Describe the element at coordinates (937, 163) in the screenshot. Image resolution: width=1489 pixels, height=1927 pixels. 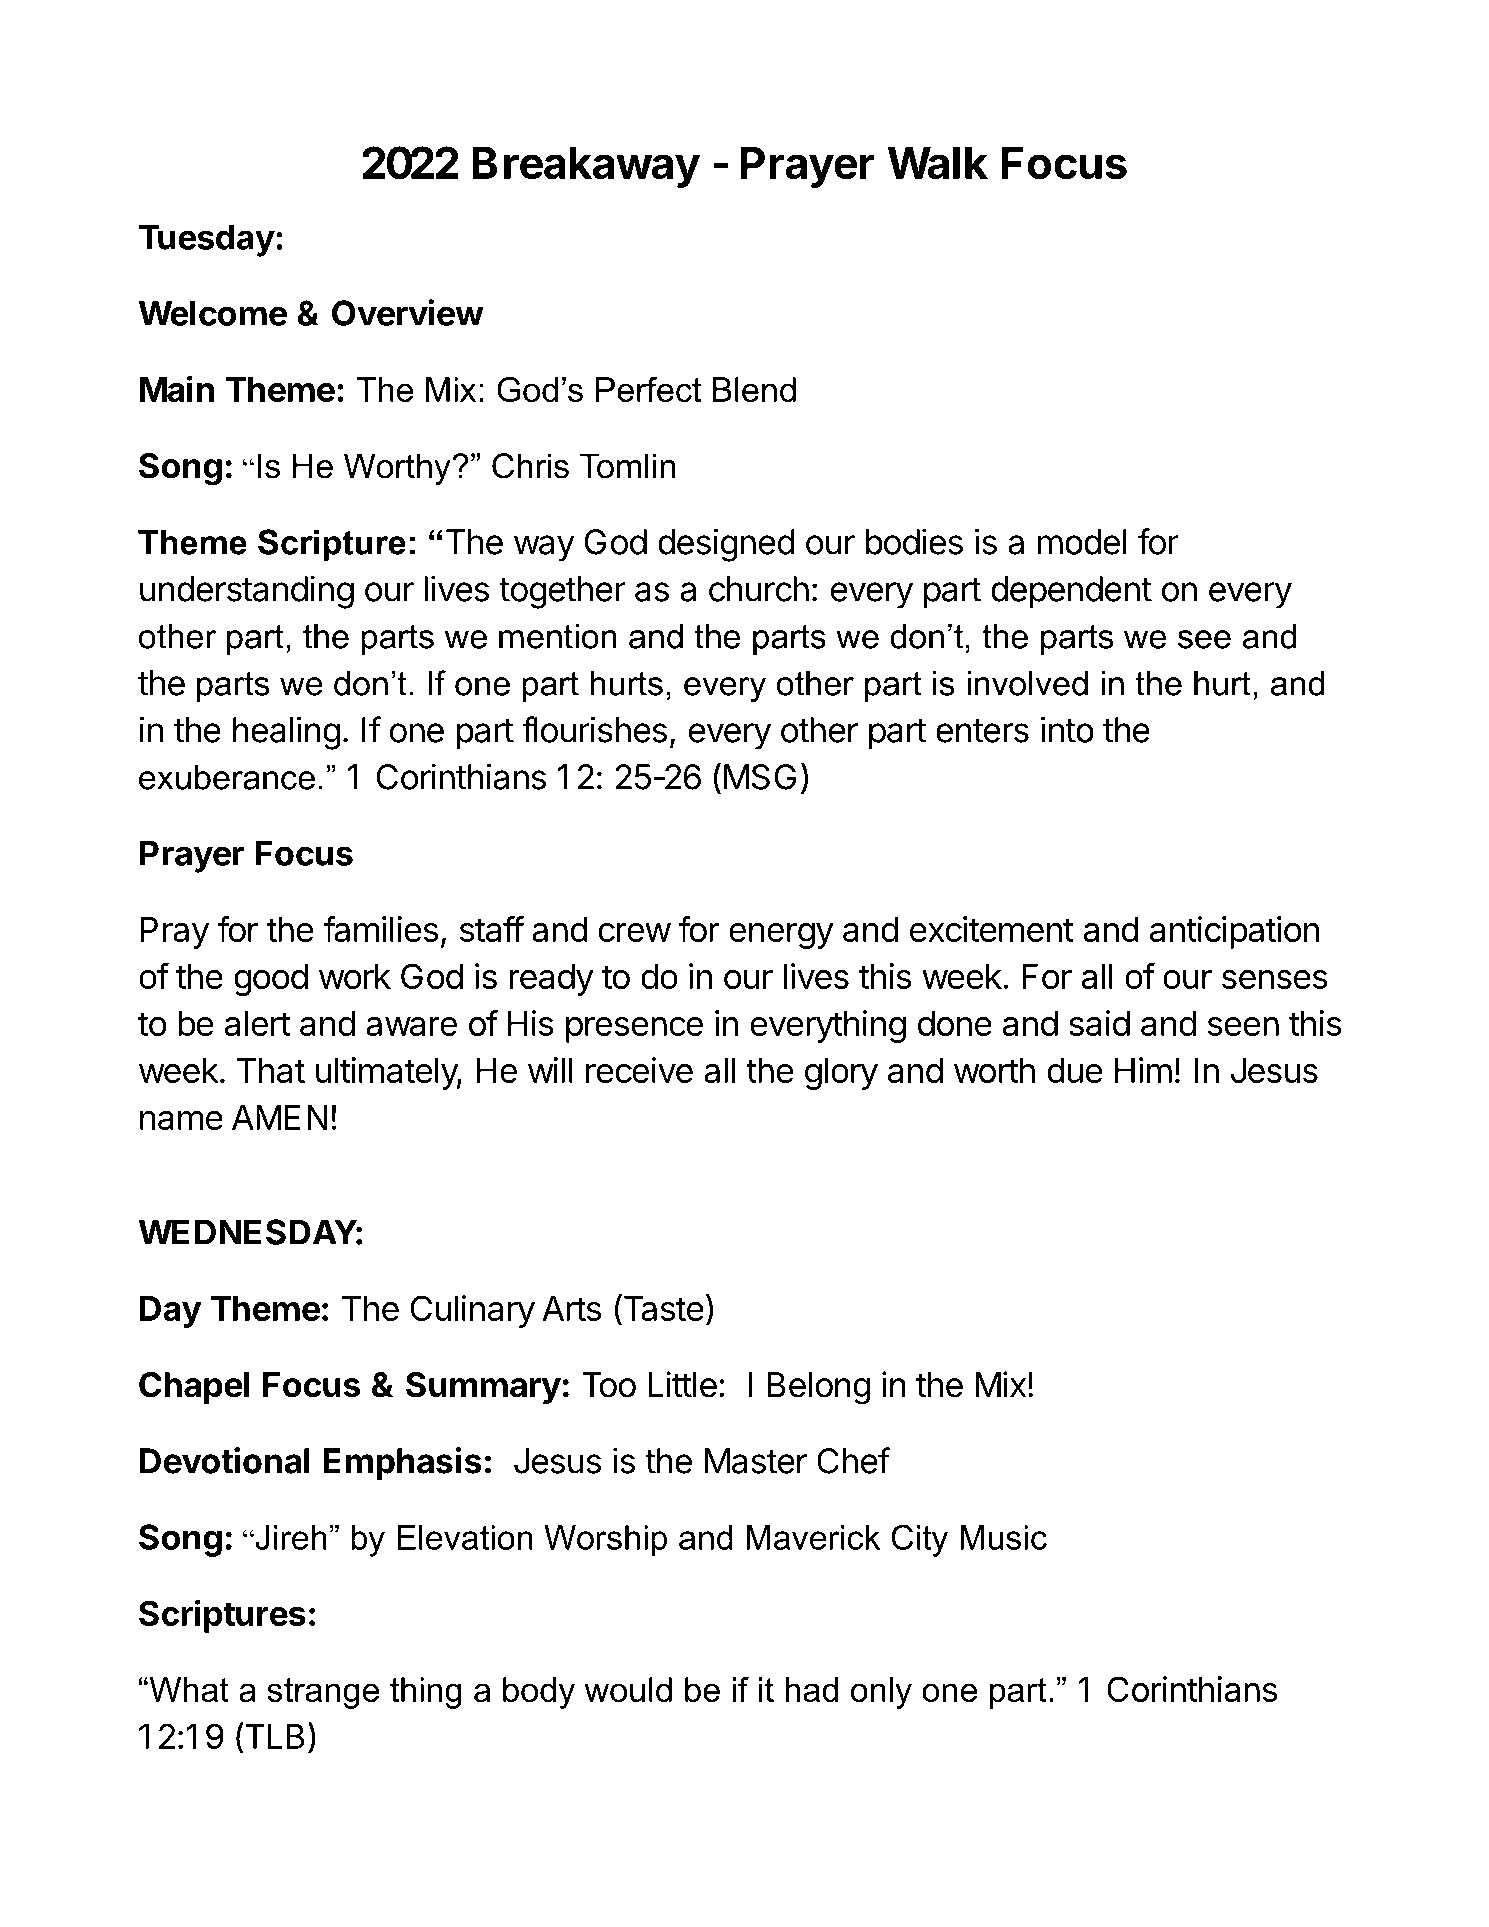
I see `Walk` at that location.
